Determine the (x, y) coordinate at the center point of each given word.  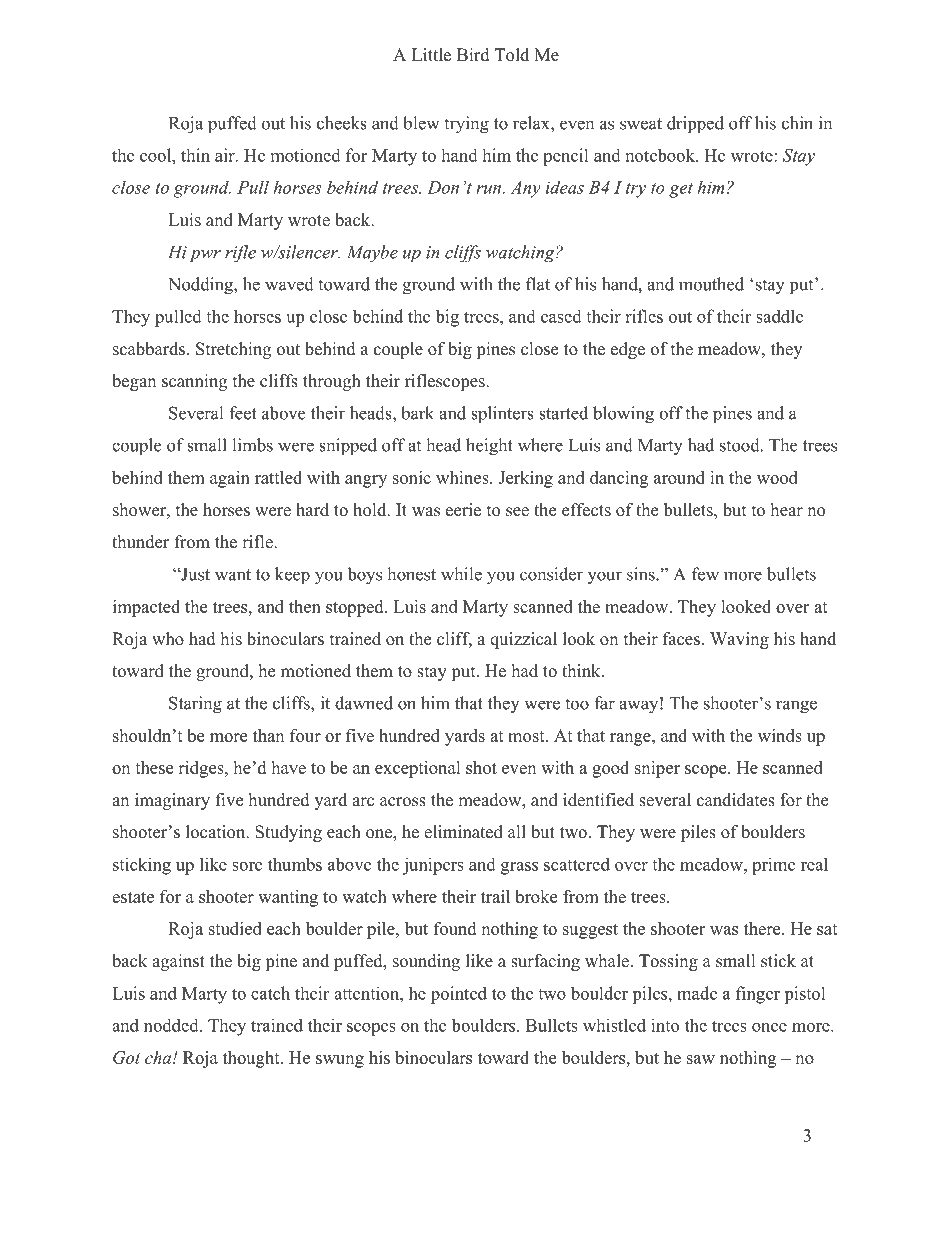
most (527, 736)
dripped (695, 125)
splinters (502, 415)
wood (777, 477)
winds (780, 735)
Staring (195, 705)
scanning (194, 382)
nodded (172, 1025)
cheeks (342, 123)
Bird (473, 55)
